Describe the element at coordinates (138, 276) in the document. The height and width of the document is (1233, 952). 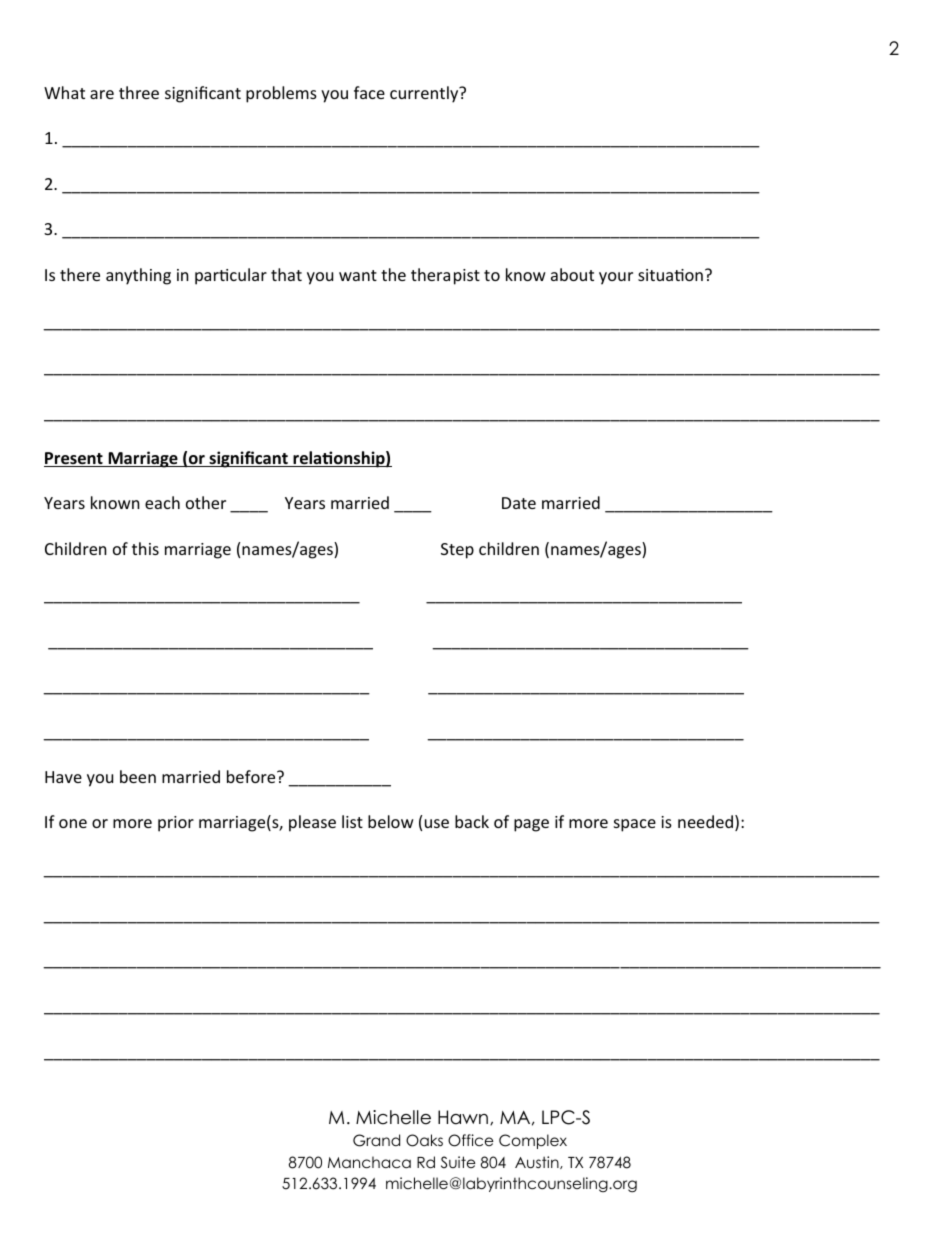
I see `anything` at that location.
